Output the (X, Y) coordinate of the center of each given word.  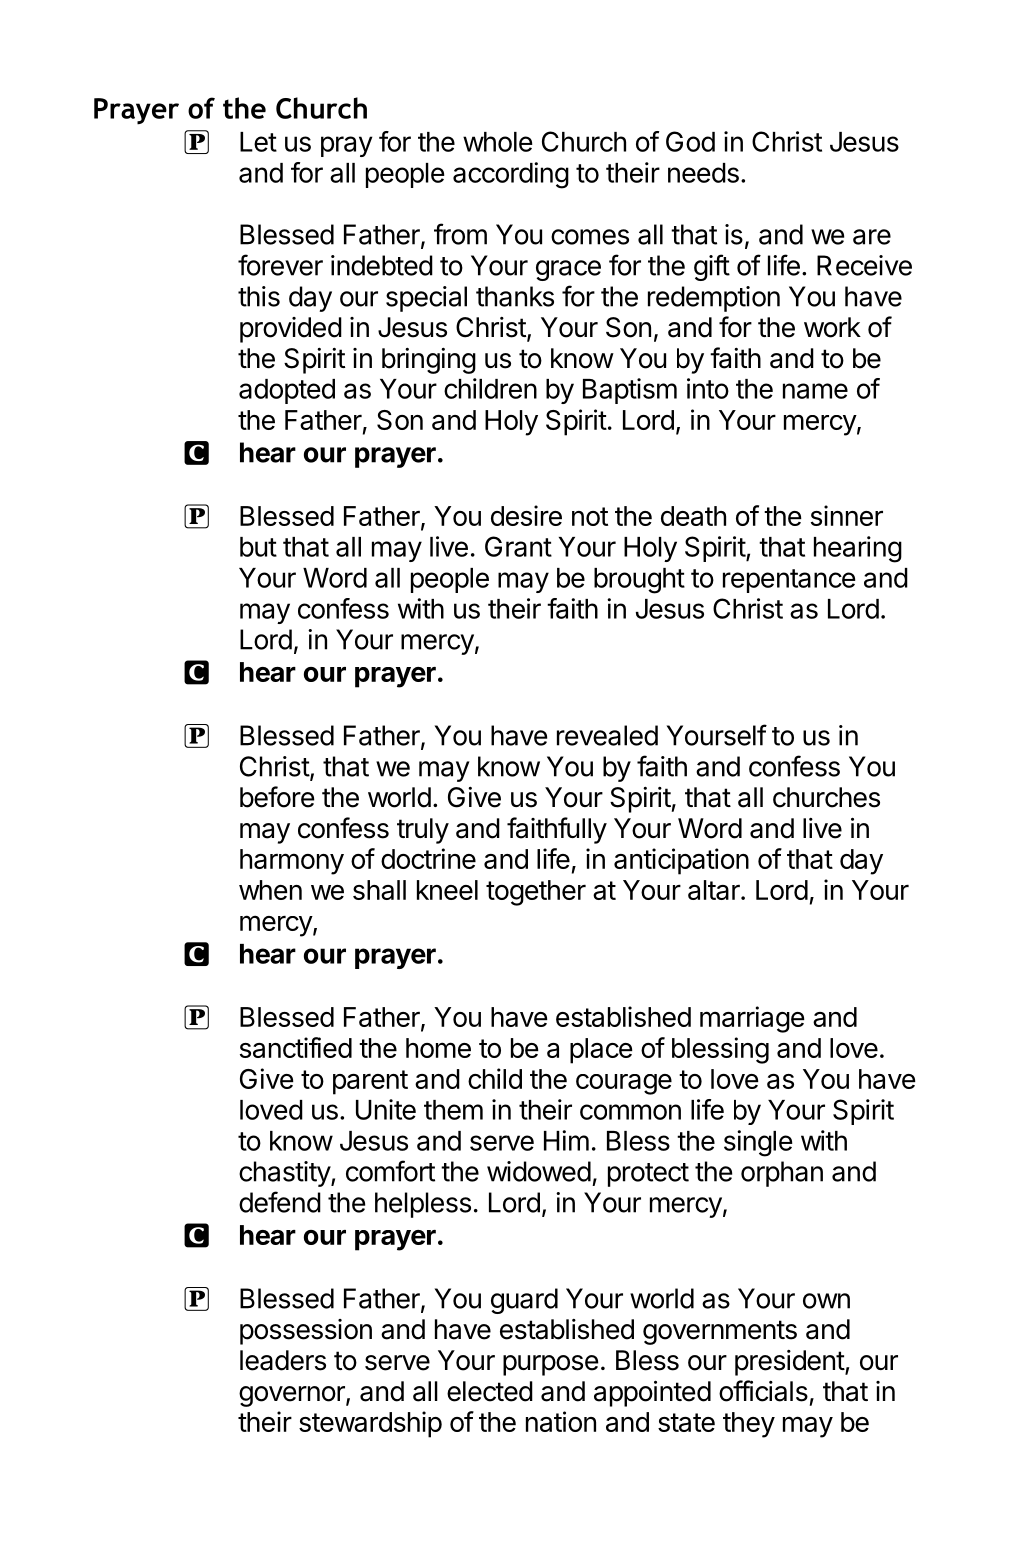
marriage (752, 1019)
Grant (518, 546)
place (601, 1051)
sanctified (296, 1047)
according (511, 175)
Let (258, 142)
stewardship (370, 1424)
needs (703, 173)
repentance (789, 581)
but (258, 547)
